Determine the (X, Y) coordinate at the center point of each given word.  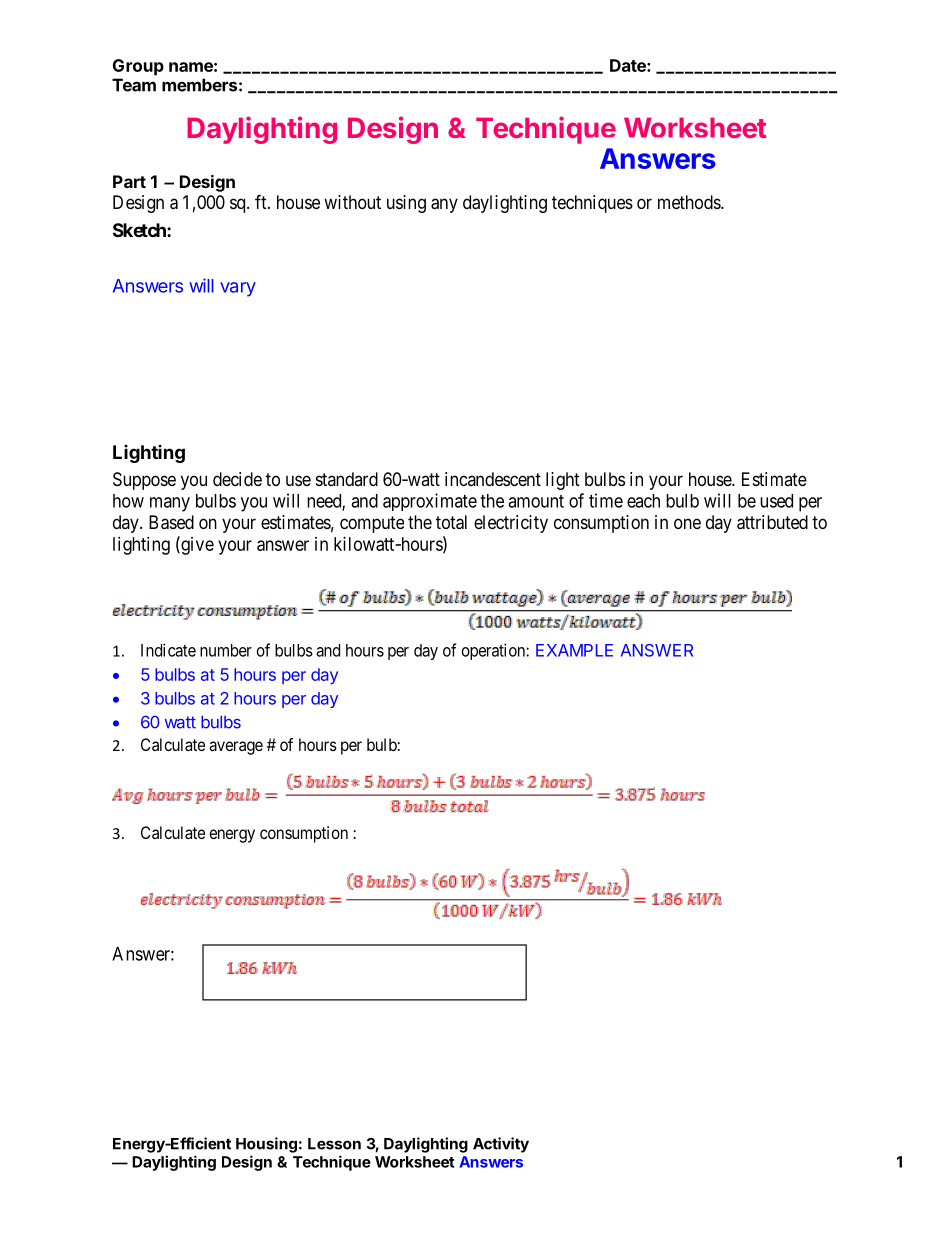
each (643, 501)
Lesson (334, 1144)
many (170, 504)
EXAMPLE (574, 650)
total (451, 522)
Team (134, 85)
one (687, 523)
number (226, 650)
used (776, 501)
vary (238, 289)
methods (690, 202)
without (352, 202)
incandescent (493, 479)
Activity (501, 1145)
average (236, 748)
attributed (772, 522)
